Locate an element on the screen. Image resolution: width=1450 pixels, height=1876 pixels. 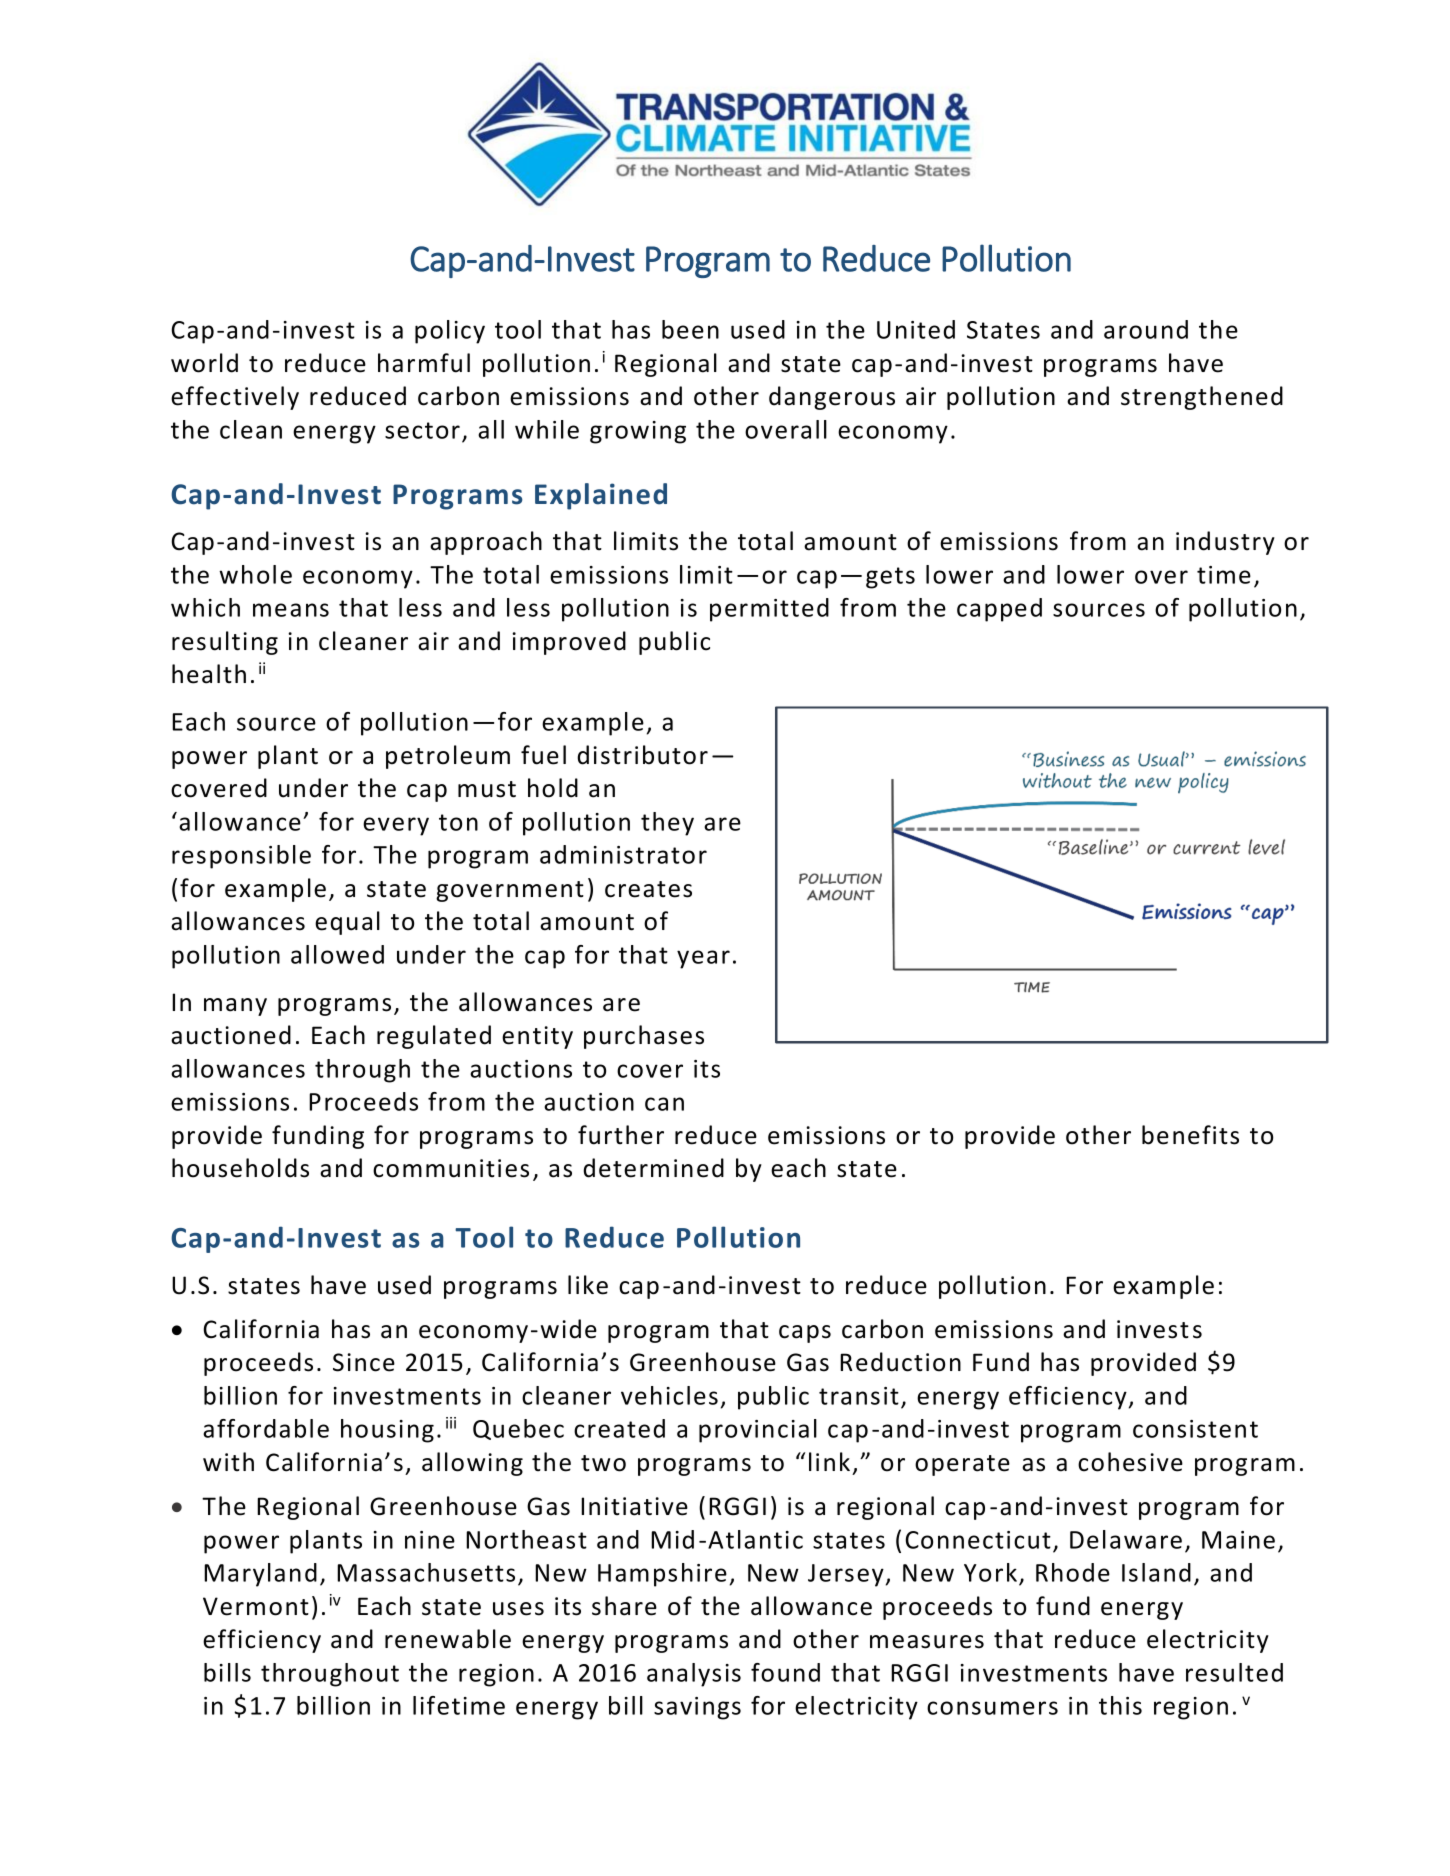
benefits is located at coordinates (1190, 1135).
